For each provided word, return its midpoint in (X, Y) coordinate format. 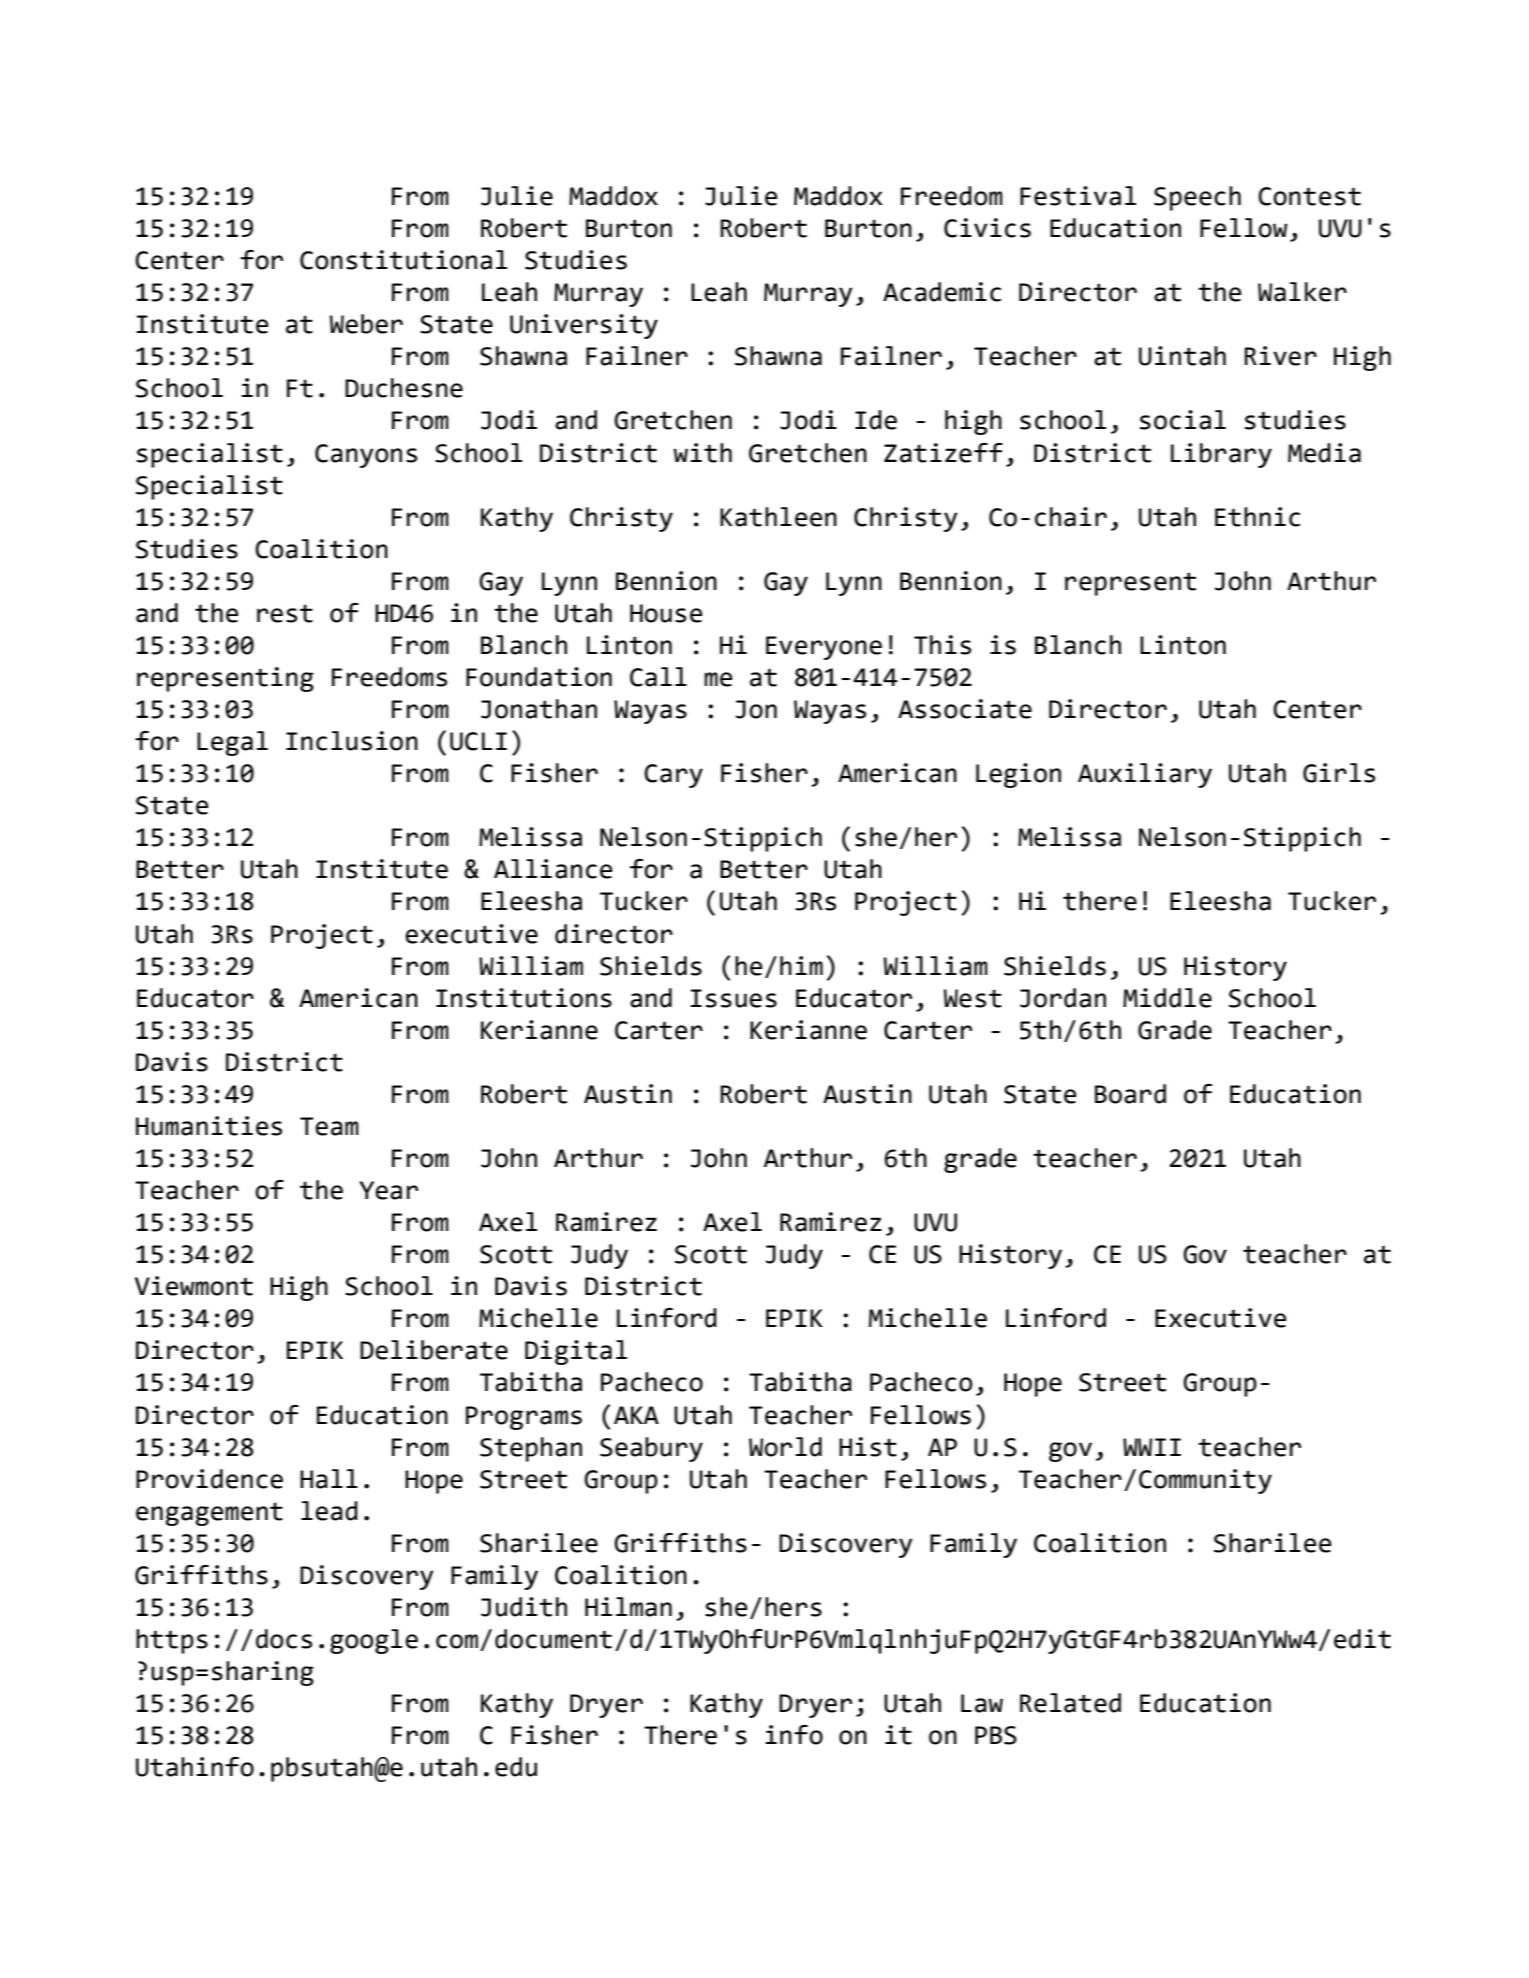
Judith (524, 1607)
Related (1070, 1703)
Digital (576, 1352)
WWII (1152, 1447)
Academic (942, 292)
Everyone (824, 648)
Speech (1197, 198)
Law (982, 1703)
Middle (1167, 998)
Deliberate (434, 1350)
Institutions (524, 998)
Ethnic (1257, 517)
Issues (734, 998)
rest (285, 613)
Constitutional (403, 260)
